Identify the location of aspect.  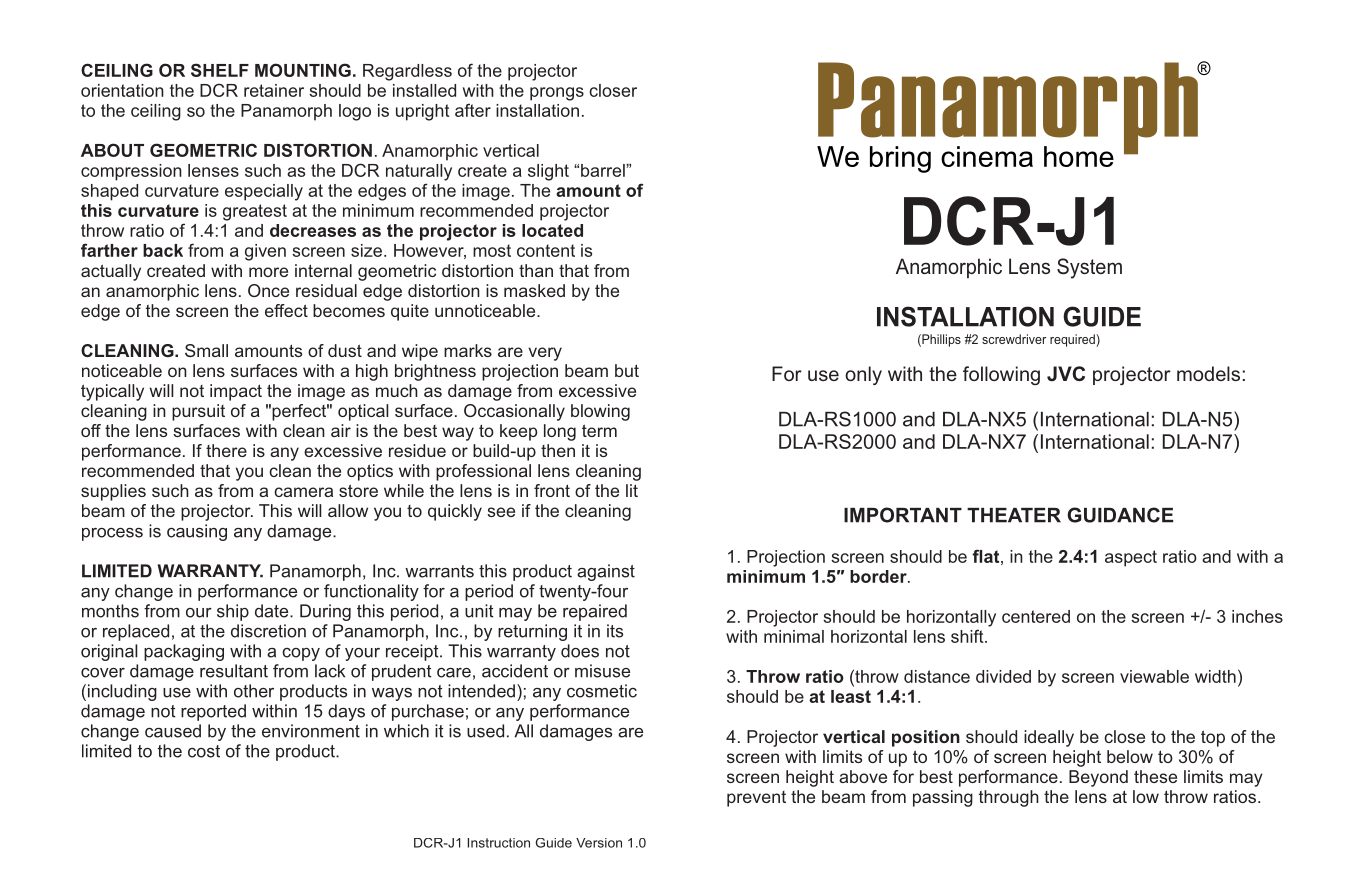
(1131, 558).
